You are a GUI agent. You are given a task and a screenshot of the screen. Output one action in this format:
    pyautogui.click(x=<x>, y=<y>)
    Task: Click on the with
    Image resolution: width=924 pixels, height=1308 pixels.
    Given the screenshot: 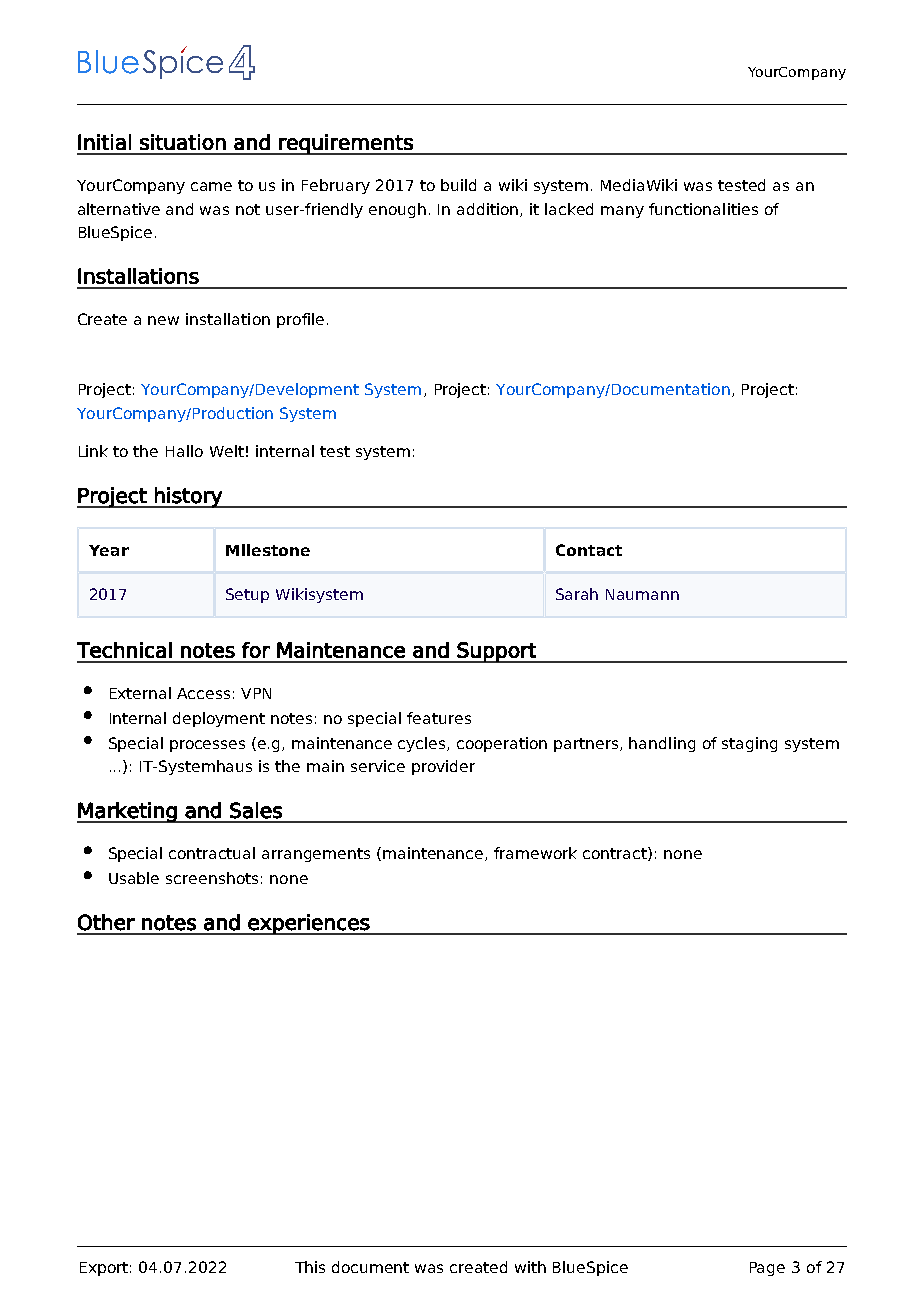 What is the action you would take?
    pyautogui.click(x=530, y=1267)
